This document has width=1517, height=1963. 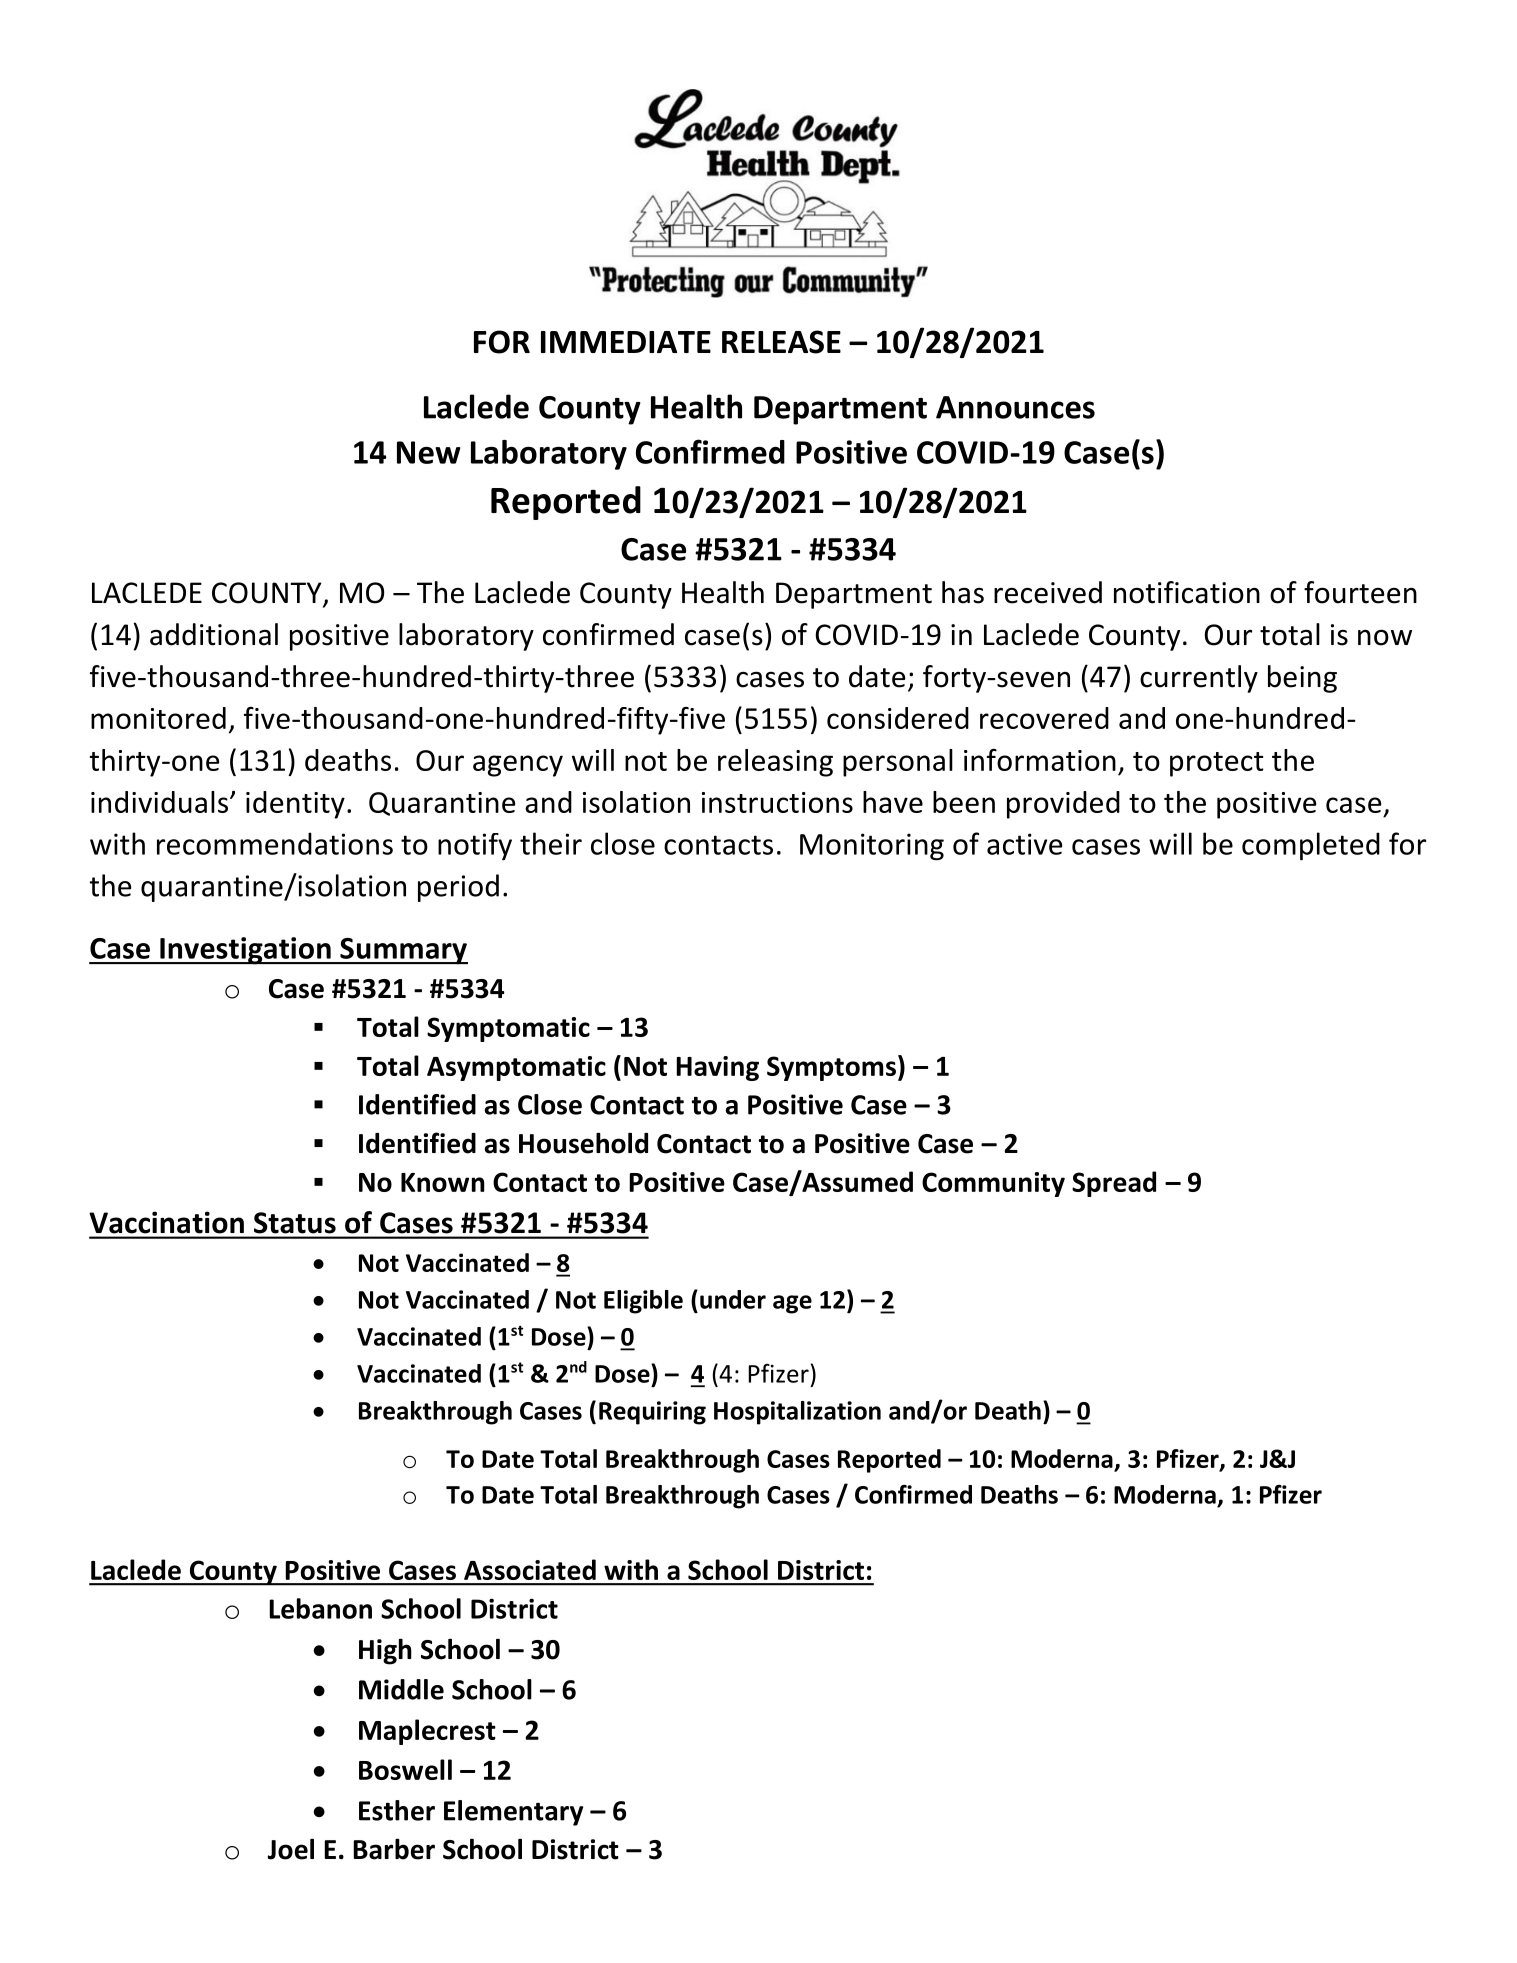 I want to click on Elementary, so click(x=513, y=1813).
